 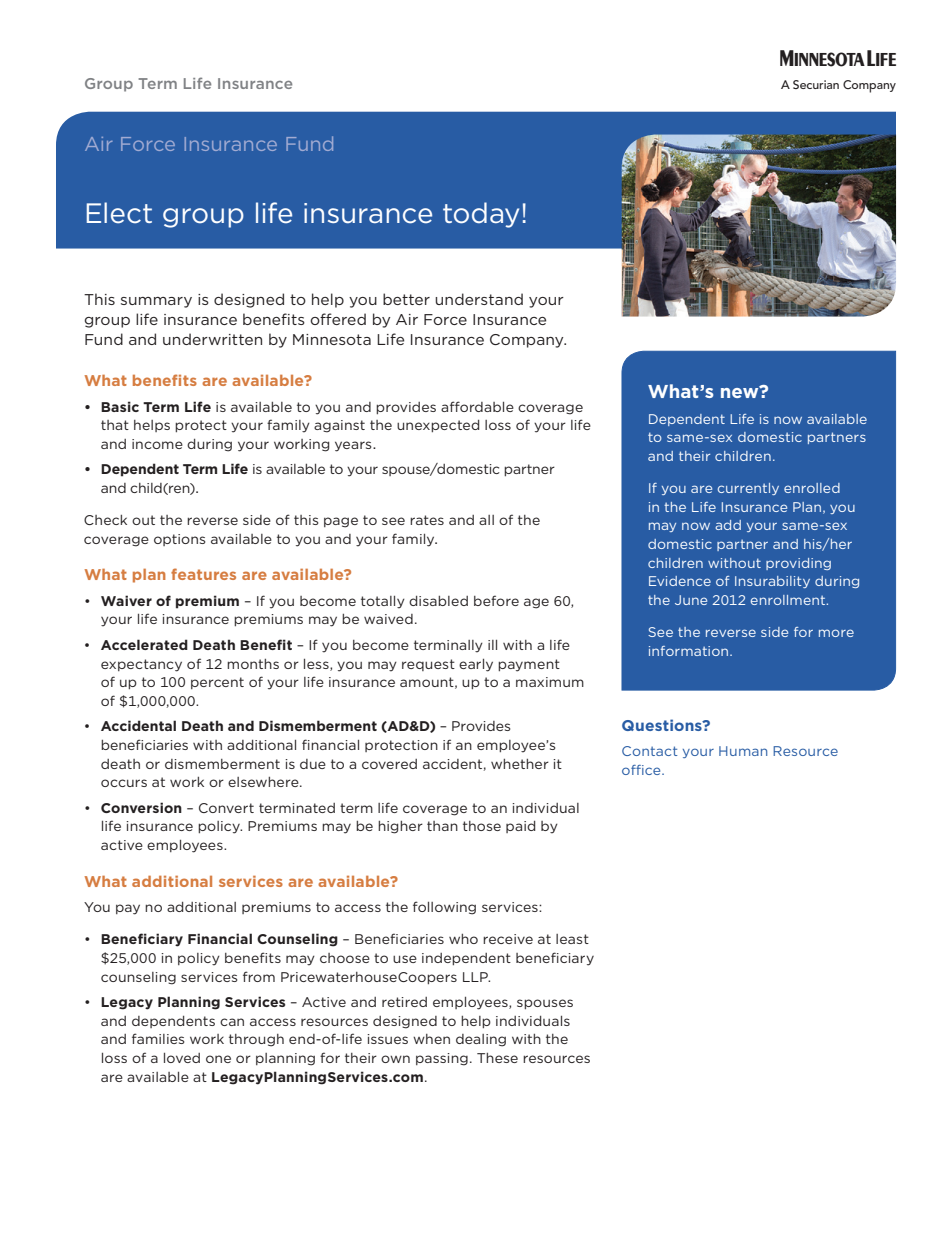 I want to click on today, so click(x=481, y=215).
